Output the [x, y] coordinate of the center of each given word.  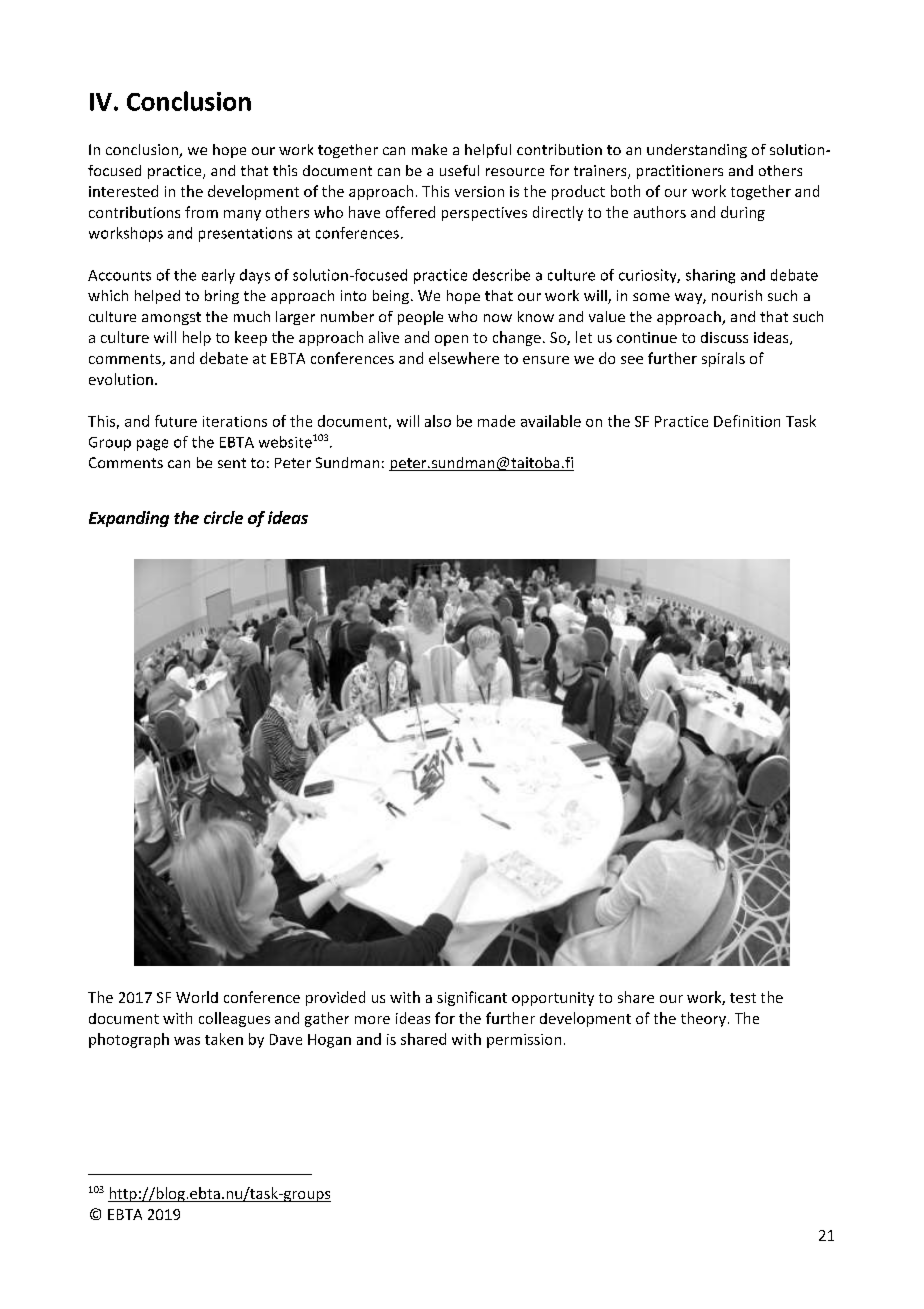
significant [472, 998]
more [372, 1020]
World [197, 997]
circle [223, 517]
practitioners [680, 172]
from [201, 212]
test [743, 998]
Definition [747, 421]
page [152, 445]
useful [459, 170]
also [438, 421]
